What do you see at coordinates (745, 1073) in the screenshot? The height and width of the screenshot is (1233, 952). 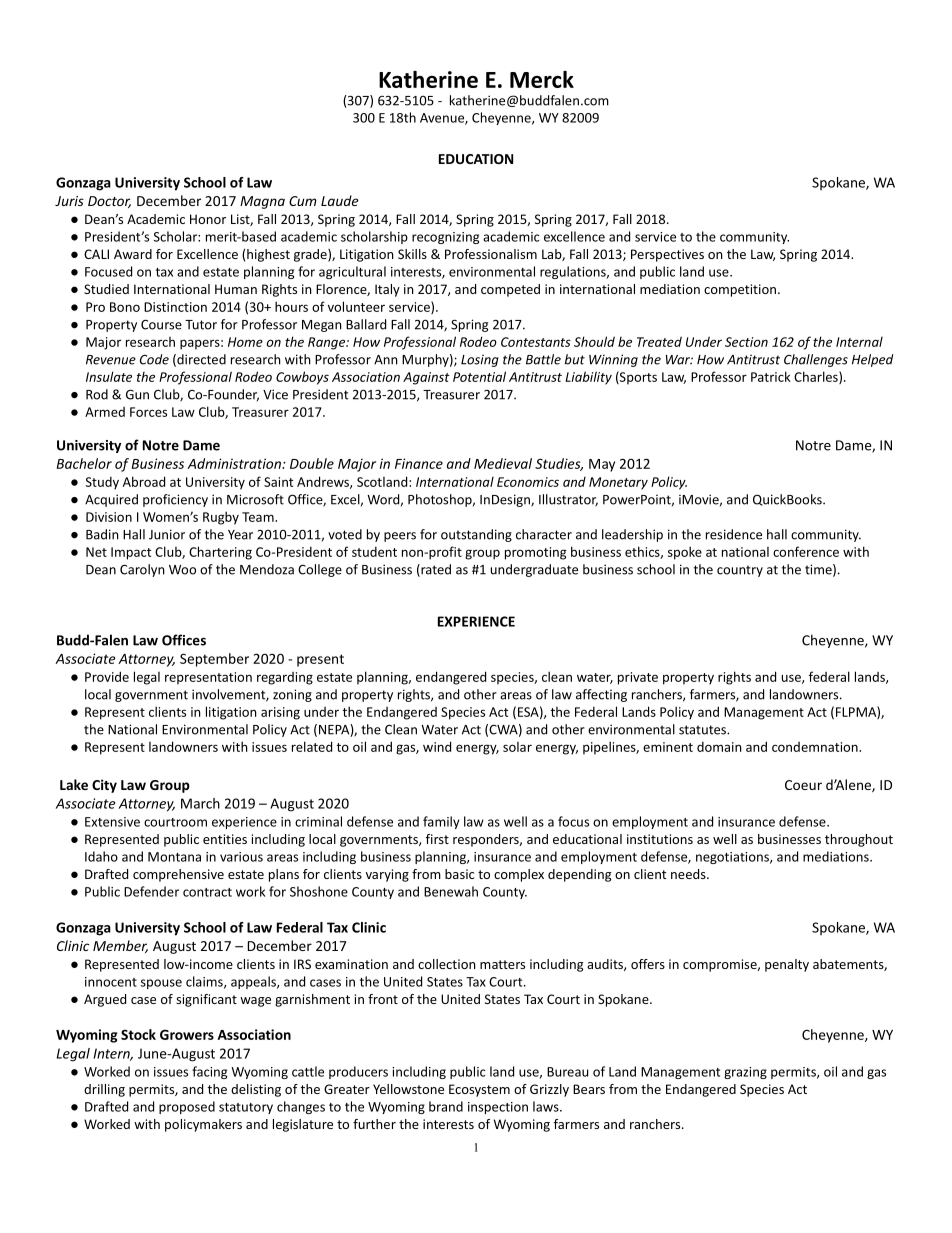 I see `grazing` at bounding box center [745, 1073].
